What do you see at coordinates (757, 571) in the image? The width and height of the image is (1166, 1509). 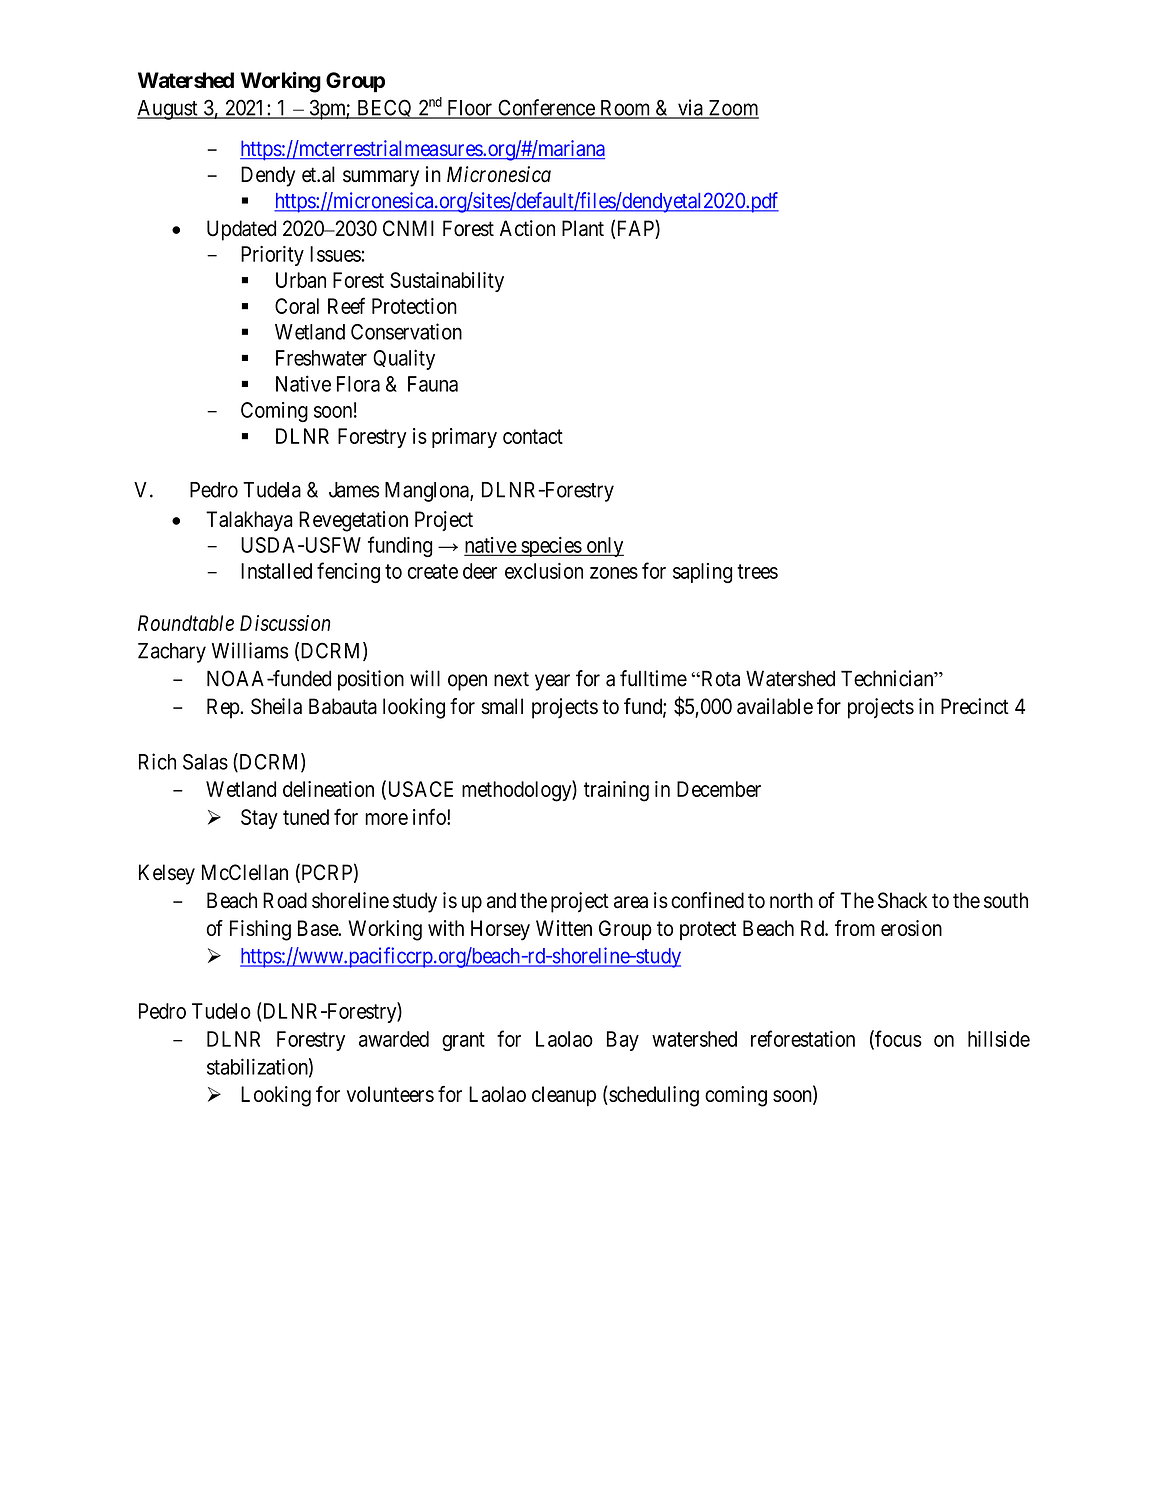 I see `trees` at bounding box center [757, 571].
